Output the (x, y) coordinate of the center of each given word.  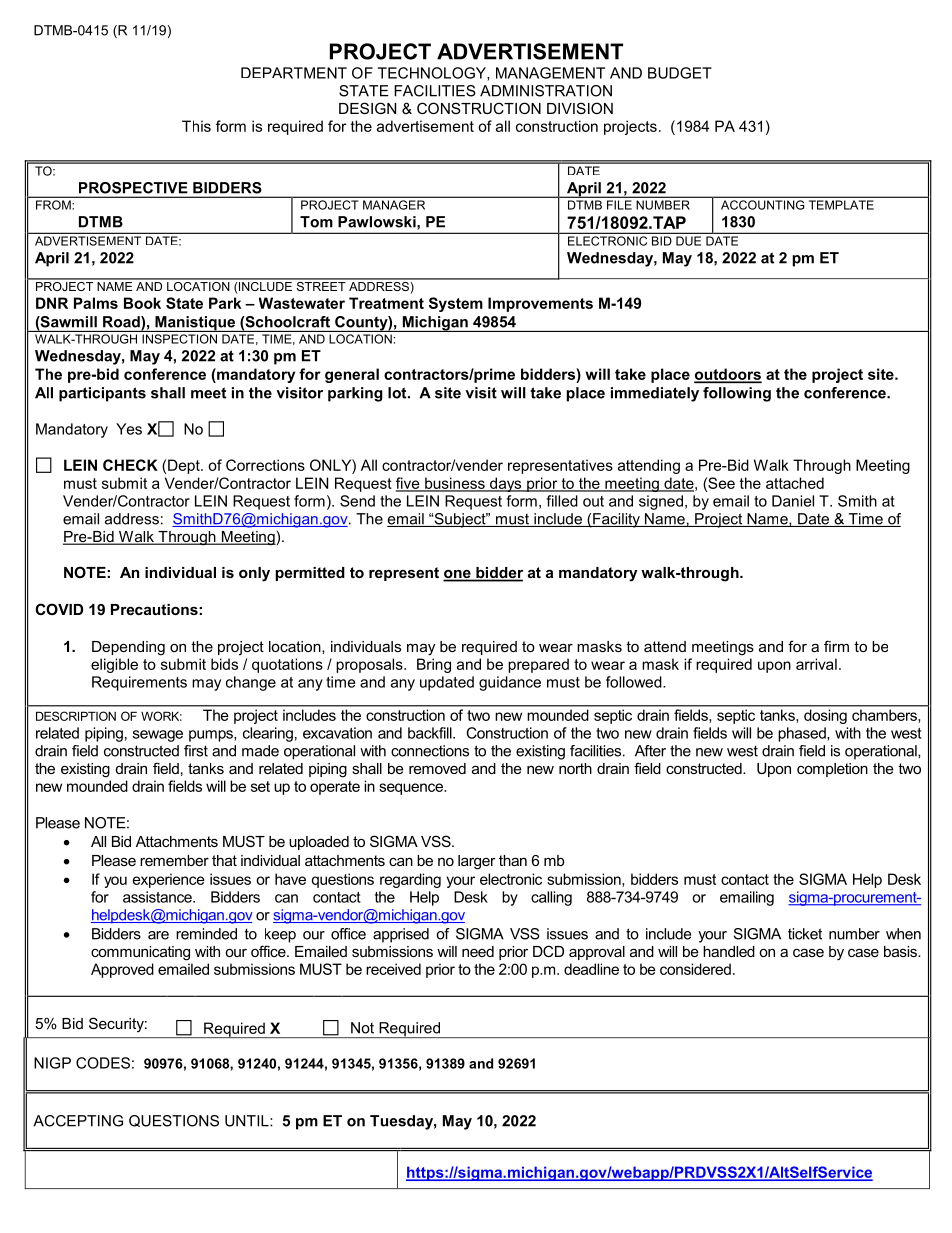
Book (142, 303)
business (455, 484)
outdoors (728, 375)
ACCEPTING (78, 1121)
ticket (805, 934)
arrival (816, 664)
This (196, 126)
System (456, 304)
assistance (158, 897)
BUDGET (680, 73)
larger (477, 862)
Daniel (793, 501)
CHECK (130, 465)
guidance (510, 683)
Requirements (139, 683)
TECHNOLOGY (433, 74)
